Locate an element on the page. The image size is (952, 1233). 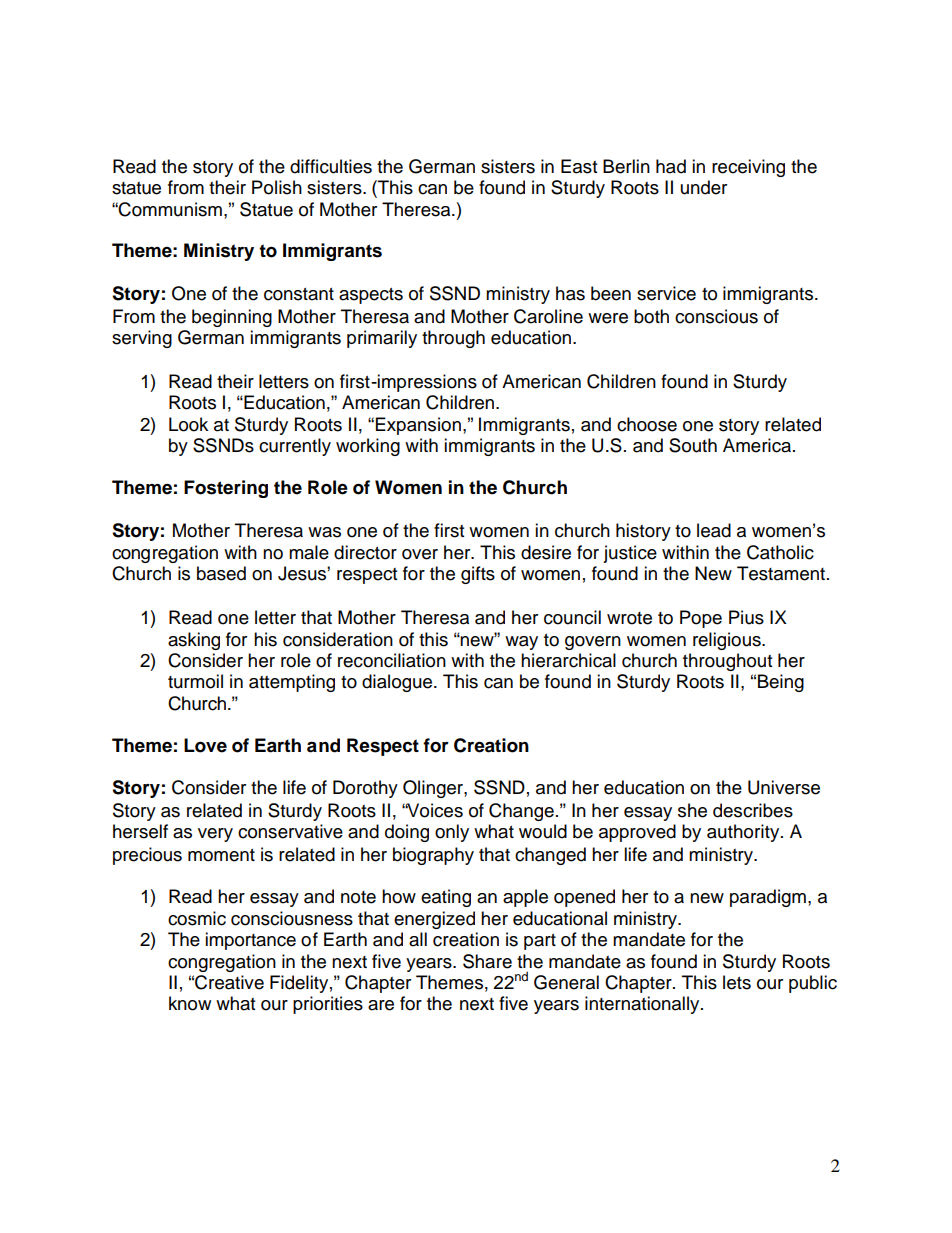
Expansion is located at coordinates (418, 426).
